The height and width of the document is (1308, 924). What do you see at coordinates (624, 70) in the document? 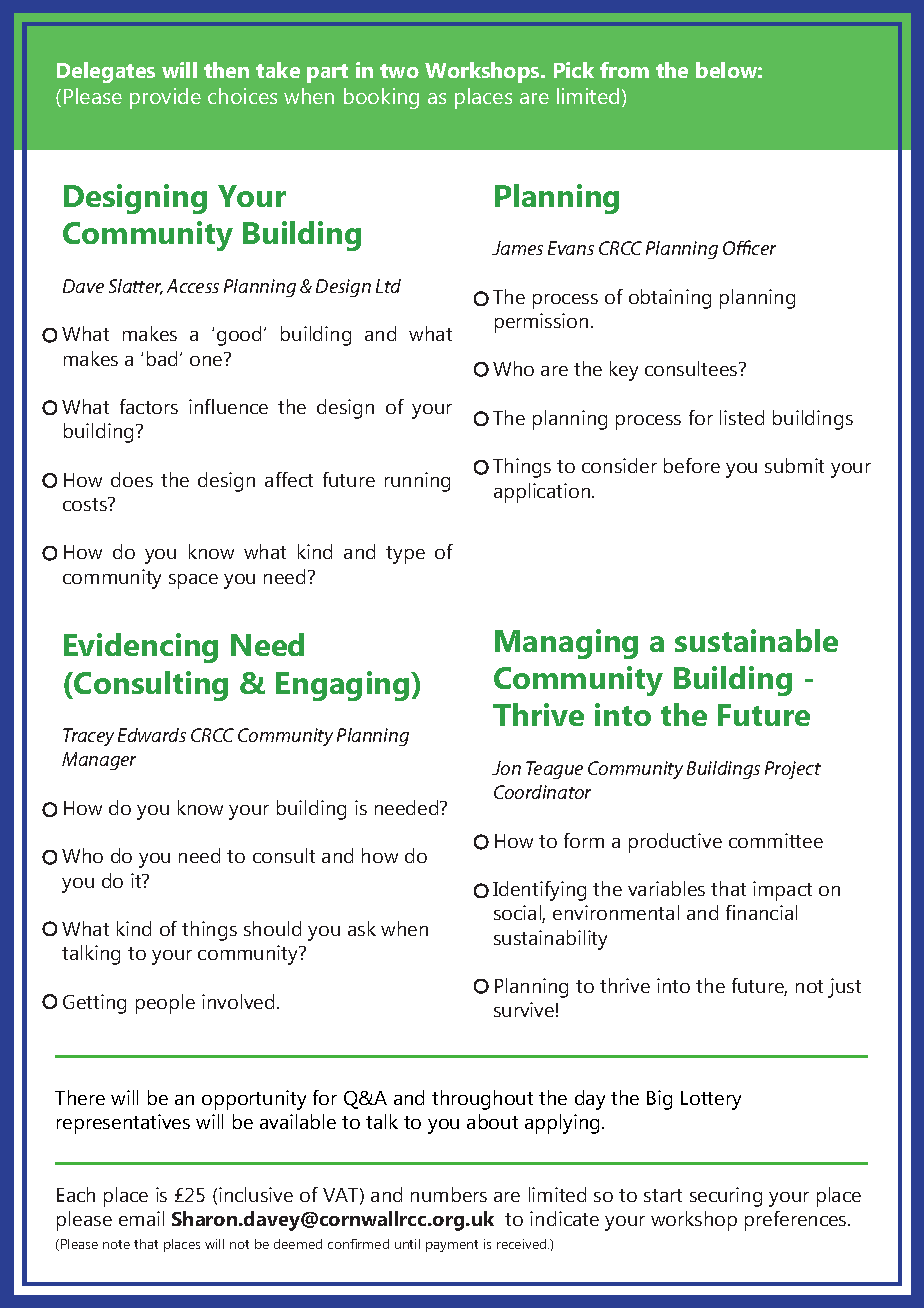
I see `from` at bounding box center [624, 70].
